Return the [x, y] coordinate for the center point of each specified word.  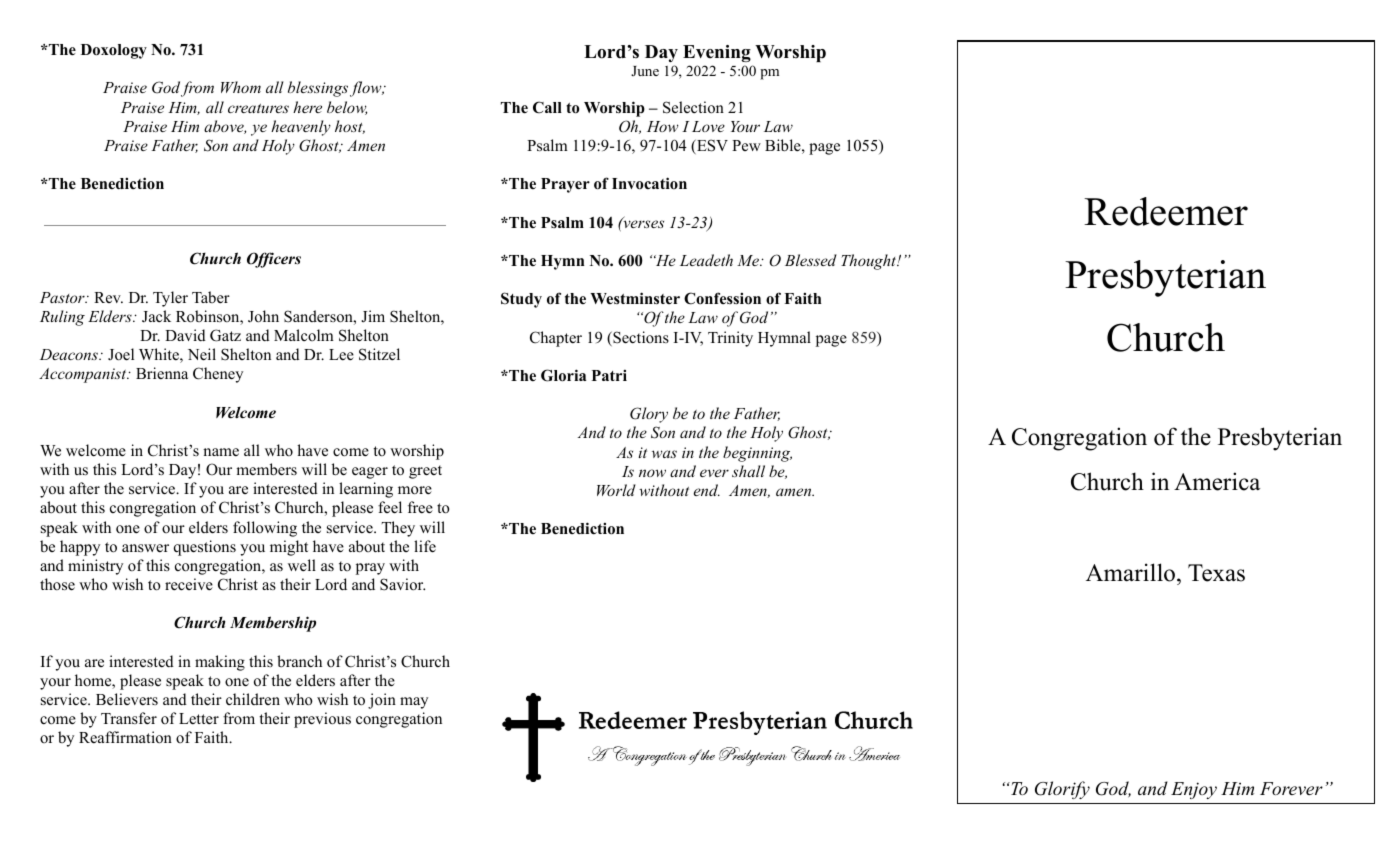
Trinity [730, 339]
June [645, 71]
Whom [241, 87]
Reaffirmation [125, 737]
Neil [202, 354]
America [1217, 481]
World [616, 490]
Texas [1216, 573]
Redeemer [1166, 211]
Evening [717, 53]
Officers [274, 260]
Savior [402, 584]
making [220, 663]
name [221, 452]
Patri [609, 375]
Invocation [649, 183]
